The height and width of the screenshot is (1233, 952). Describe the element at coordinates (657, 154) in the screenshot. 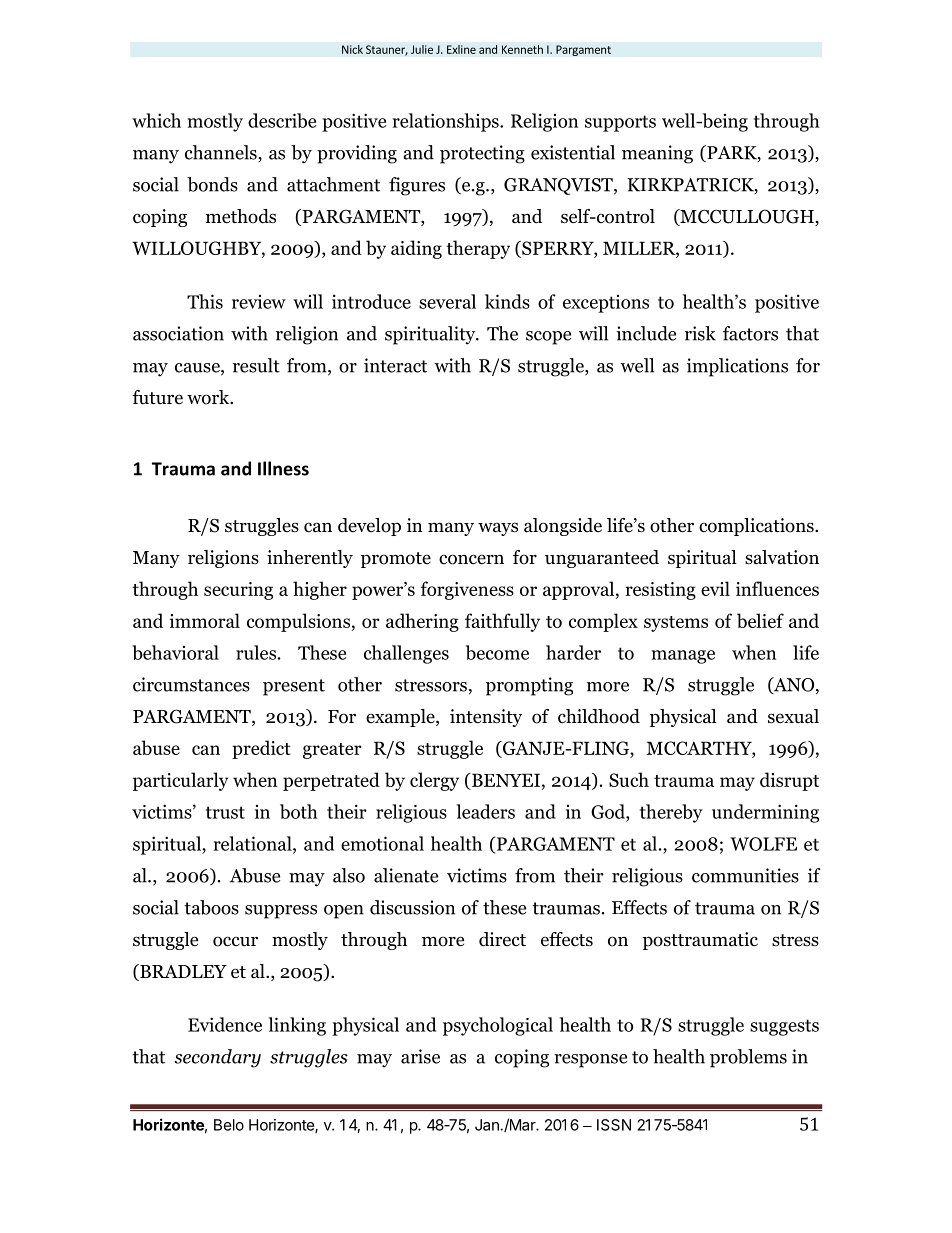

I see `meaning` at that location.
